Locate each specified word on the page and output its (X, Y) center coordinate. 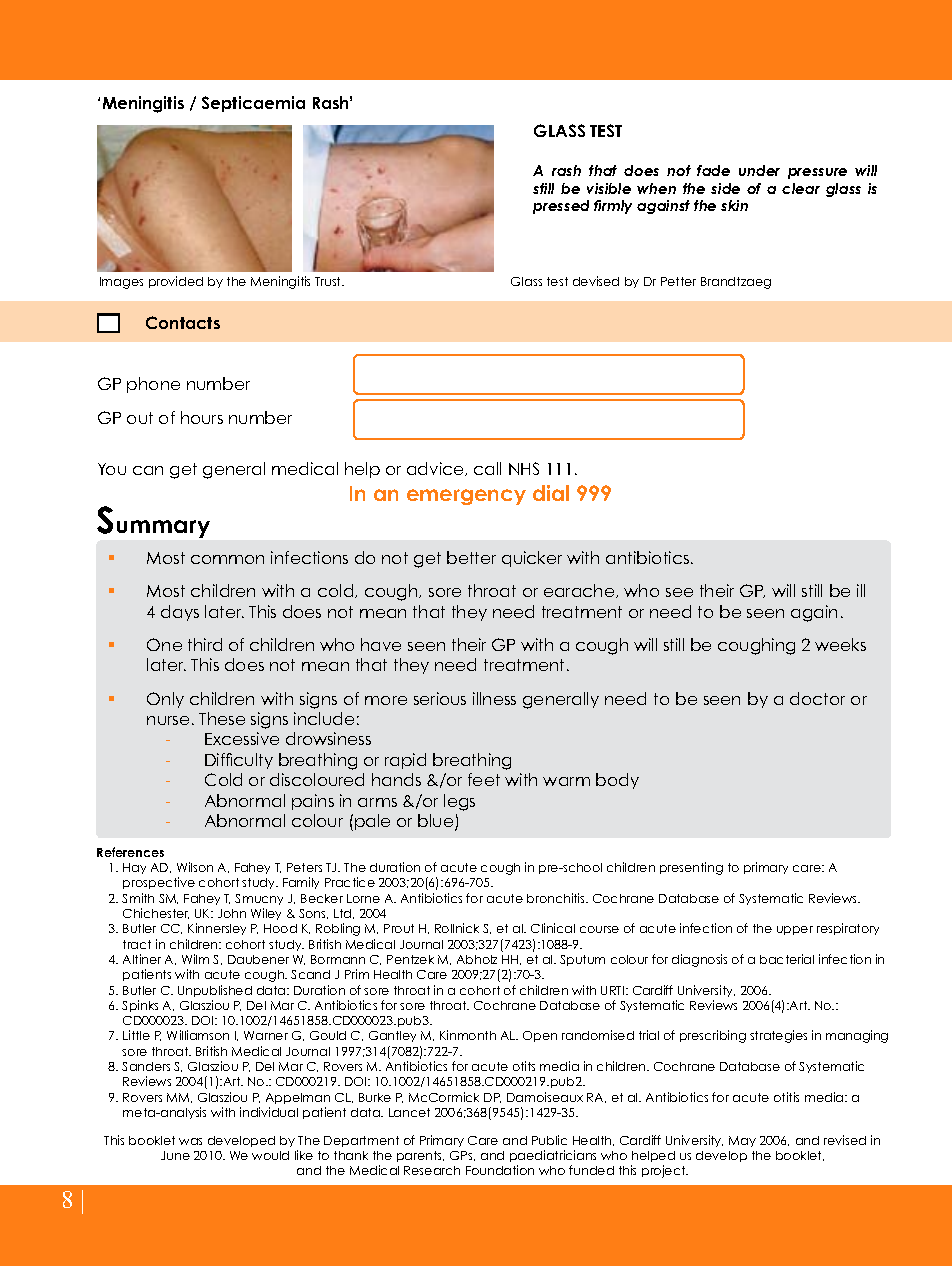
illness (494, 698)
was (190, 1141)
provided (176, 282)
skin (734, 205)
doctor (817, 698)
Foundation (500, 1170)
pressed (561, 207)
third (205, 644)
